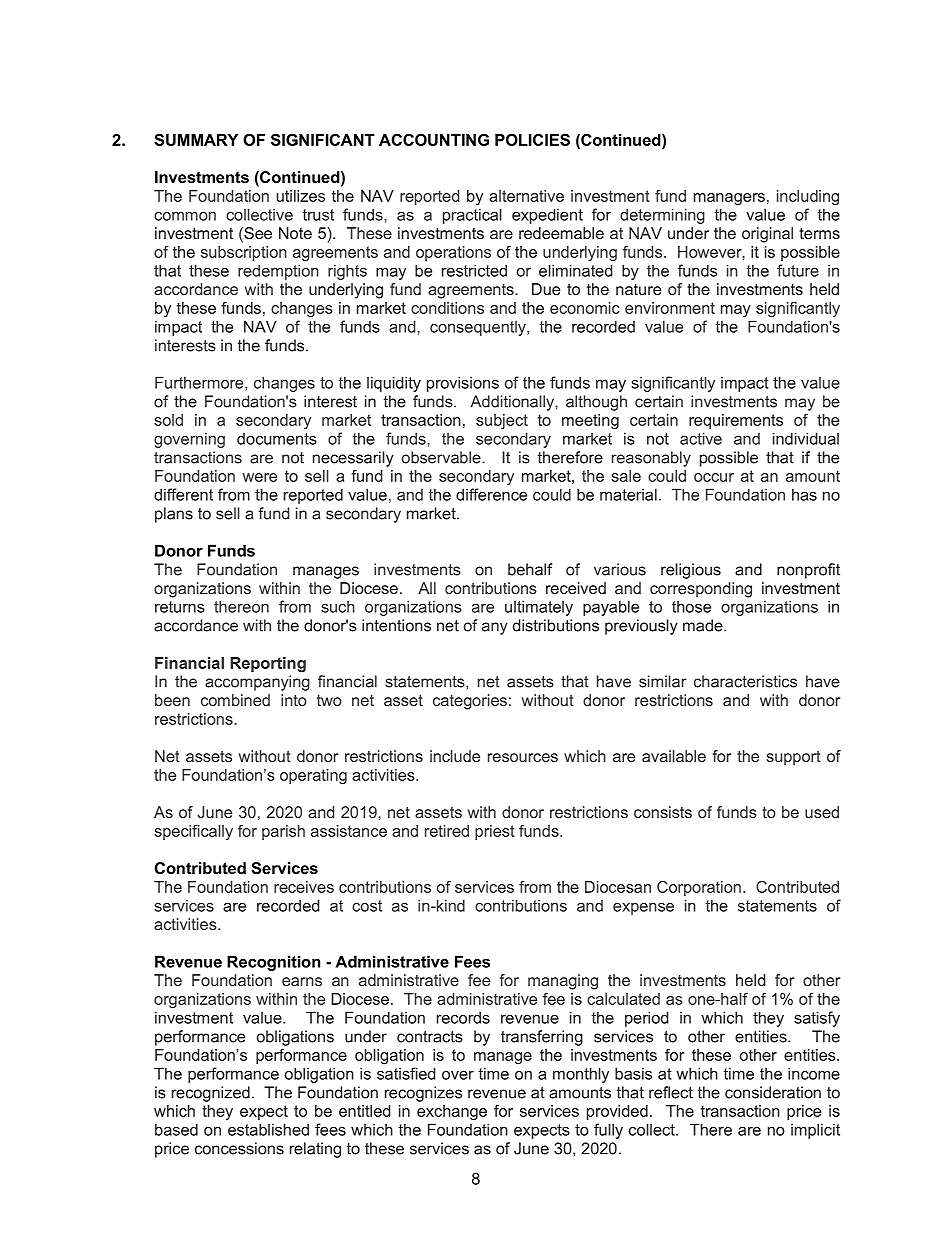 This screenshot has width=952, height=1233. Describe the element at coordinates (526, 196) in the screenshot. I see `alternative` at that location.
